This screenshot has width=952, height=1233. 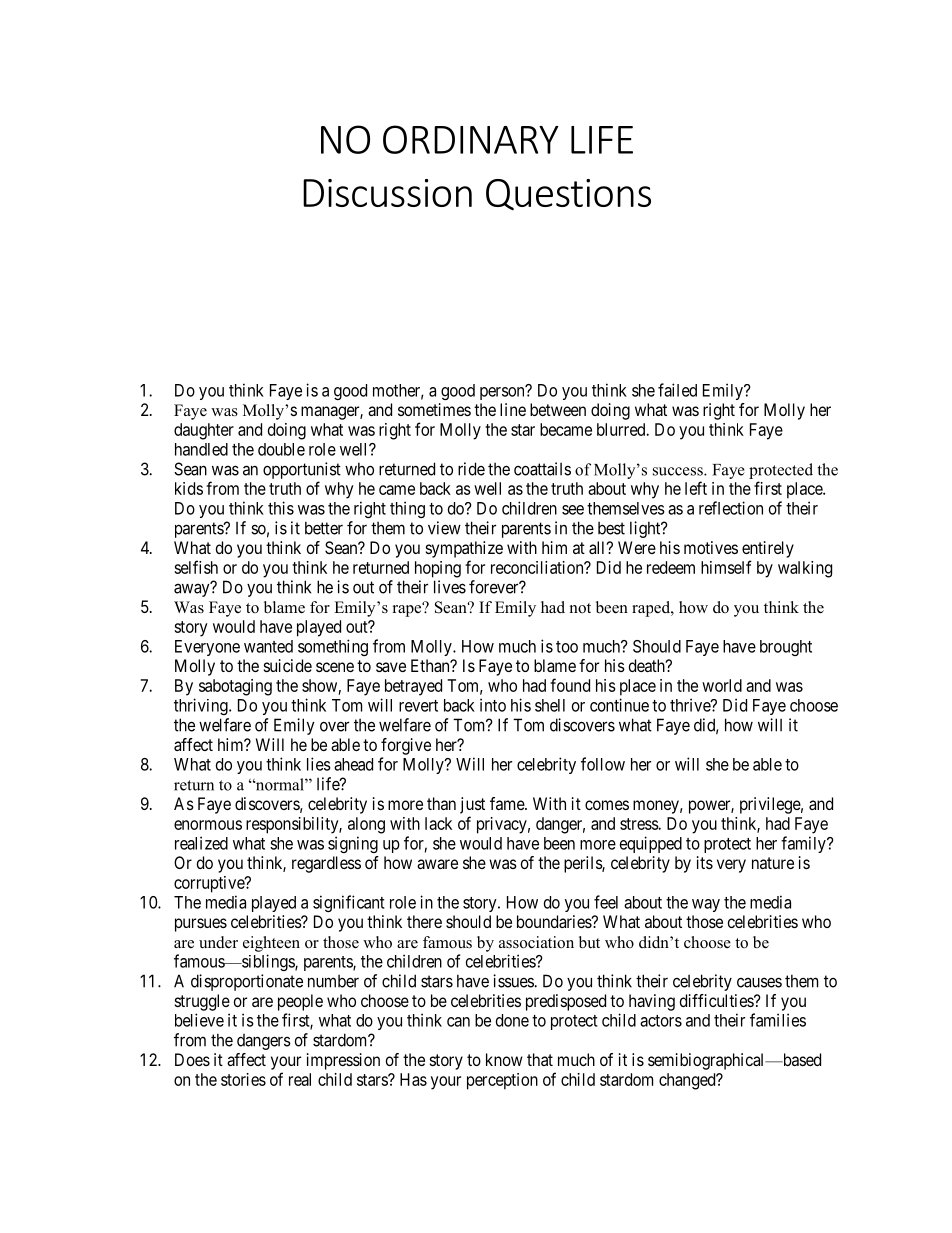 I want to click on lives, so click(x=450, y=587).
